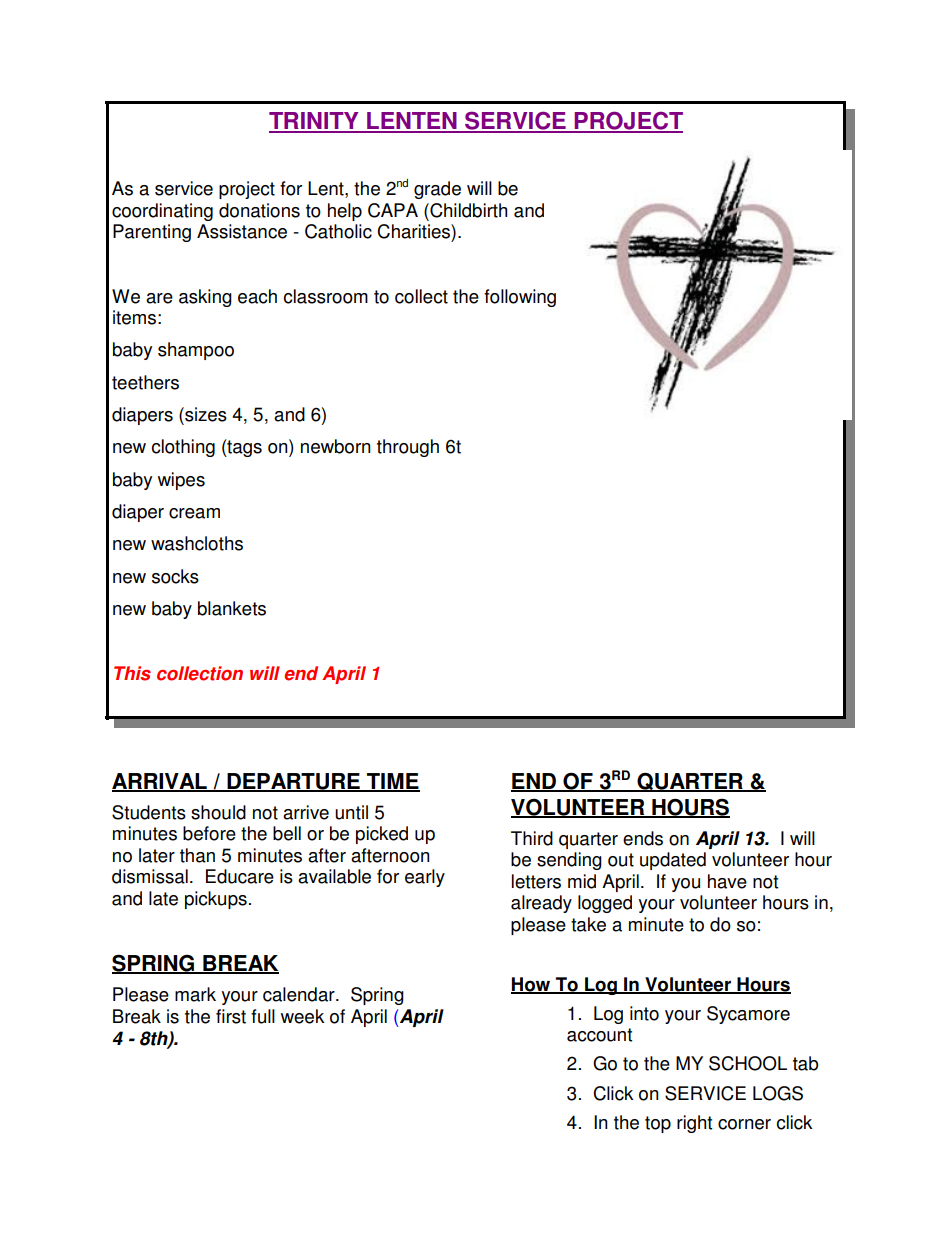 Image resolution: width=952 pixels, height=1233 pixels. Describe the element at coordinates (408, 448) in the screenshot. I see `through` at that location.
